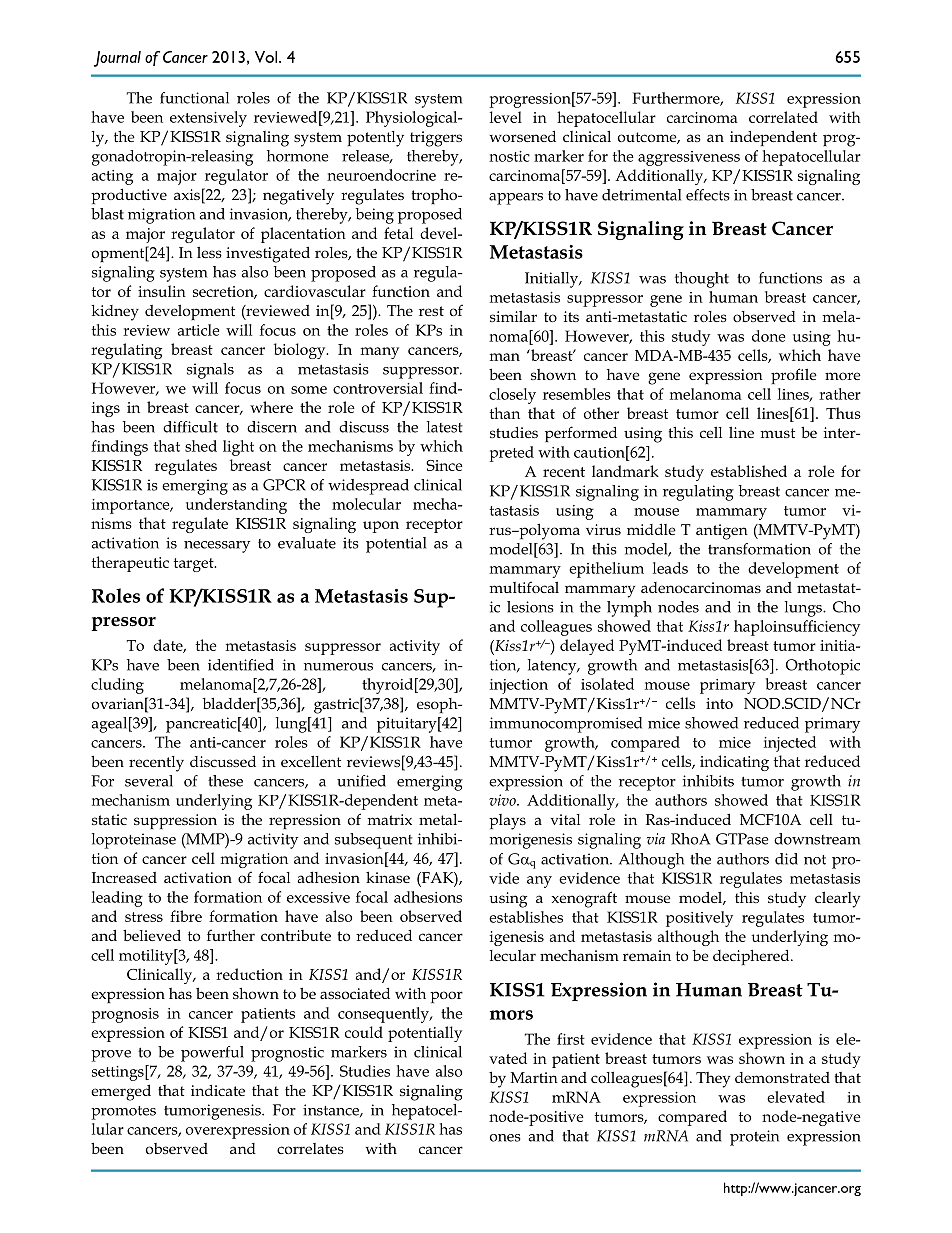 The width and height of the page is (952, 1233). Describe the element at coordinates (218, 1090) in the page. I see `indicate` at that location.
